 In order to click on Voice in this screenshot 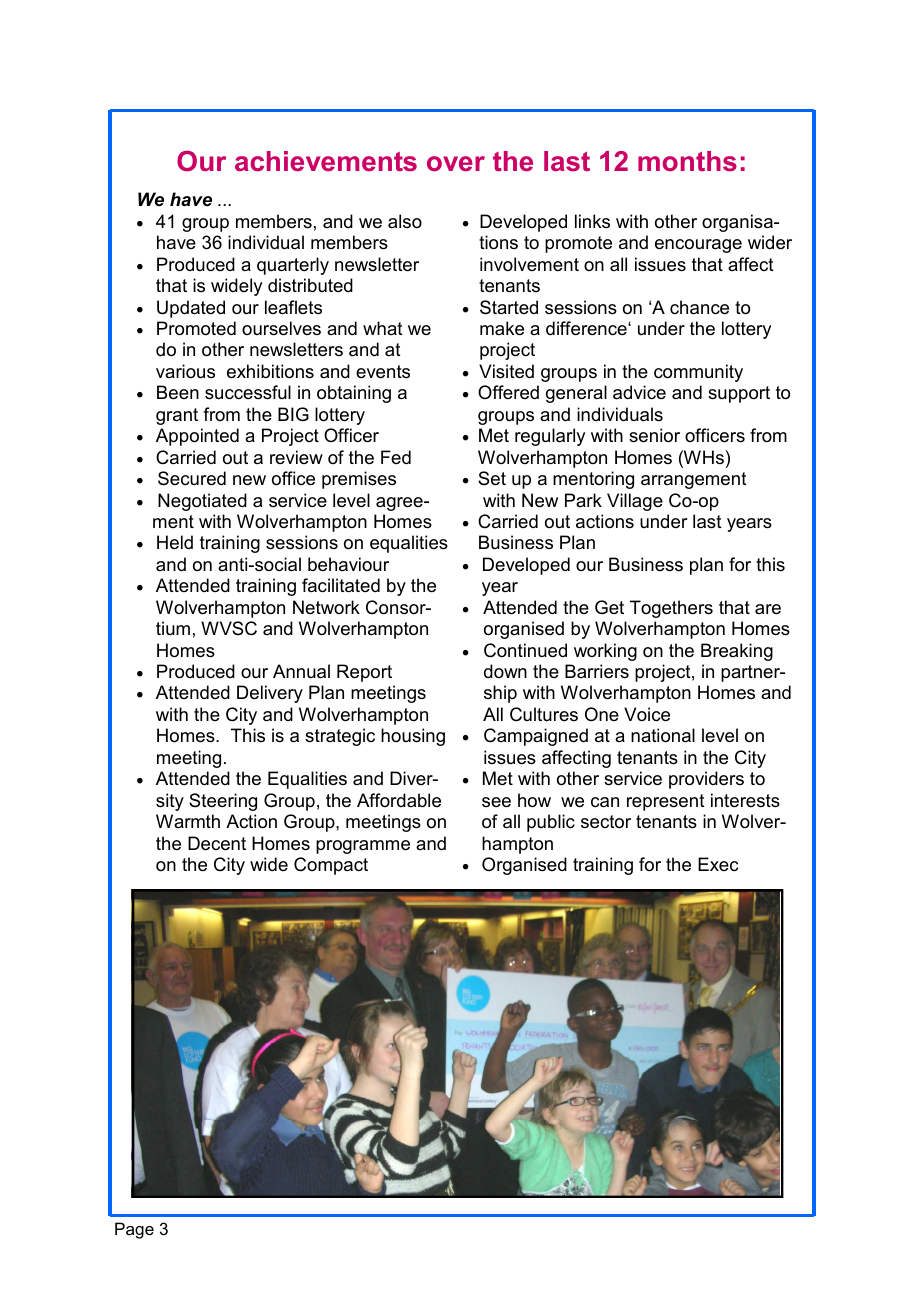, I will do `click(647, 714)`.
